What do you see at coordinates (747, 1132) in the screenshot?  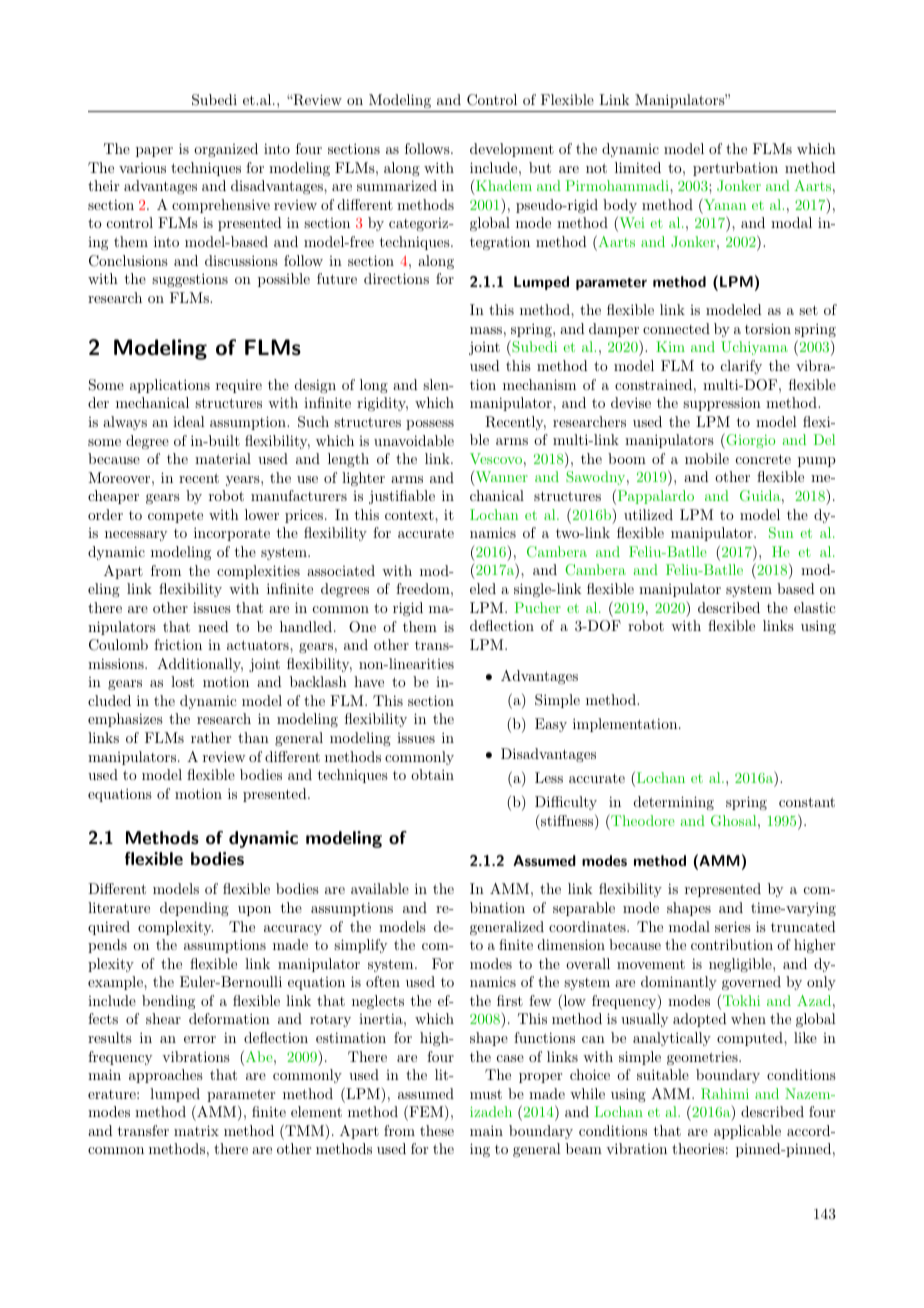 I see `applicable` at bounding box center [747, 1132].
